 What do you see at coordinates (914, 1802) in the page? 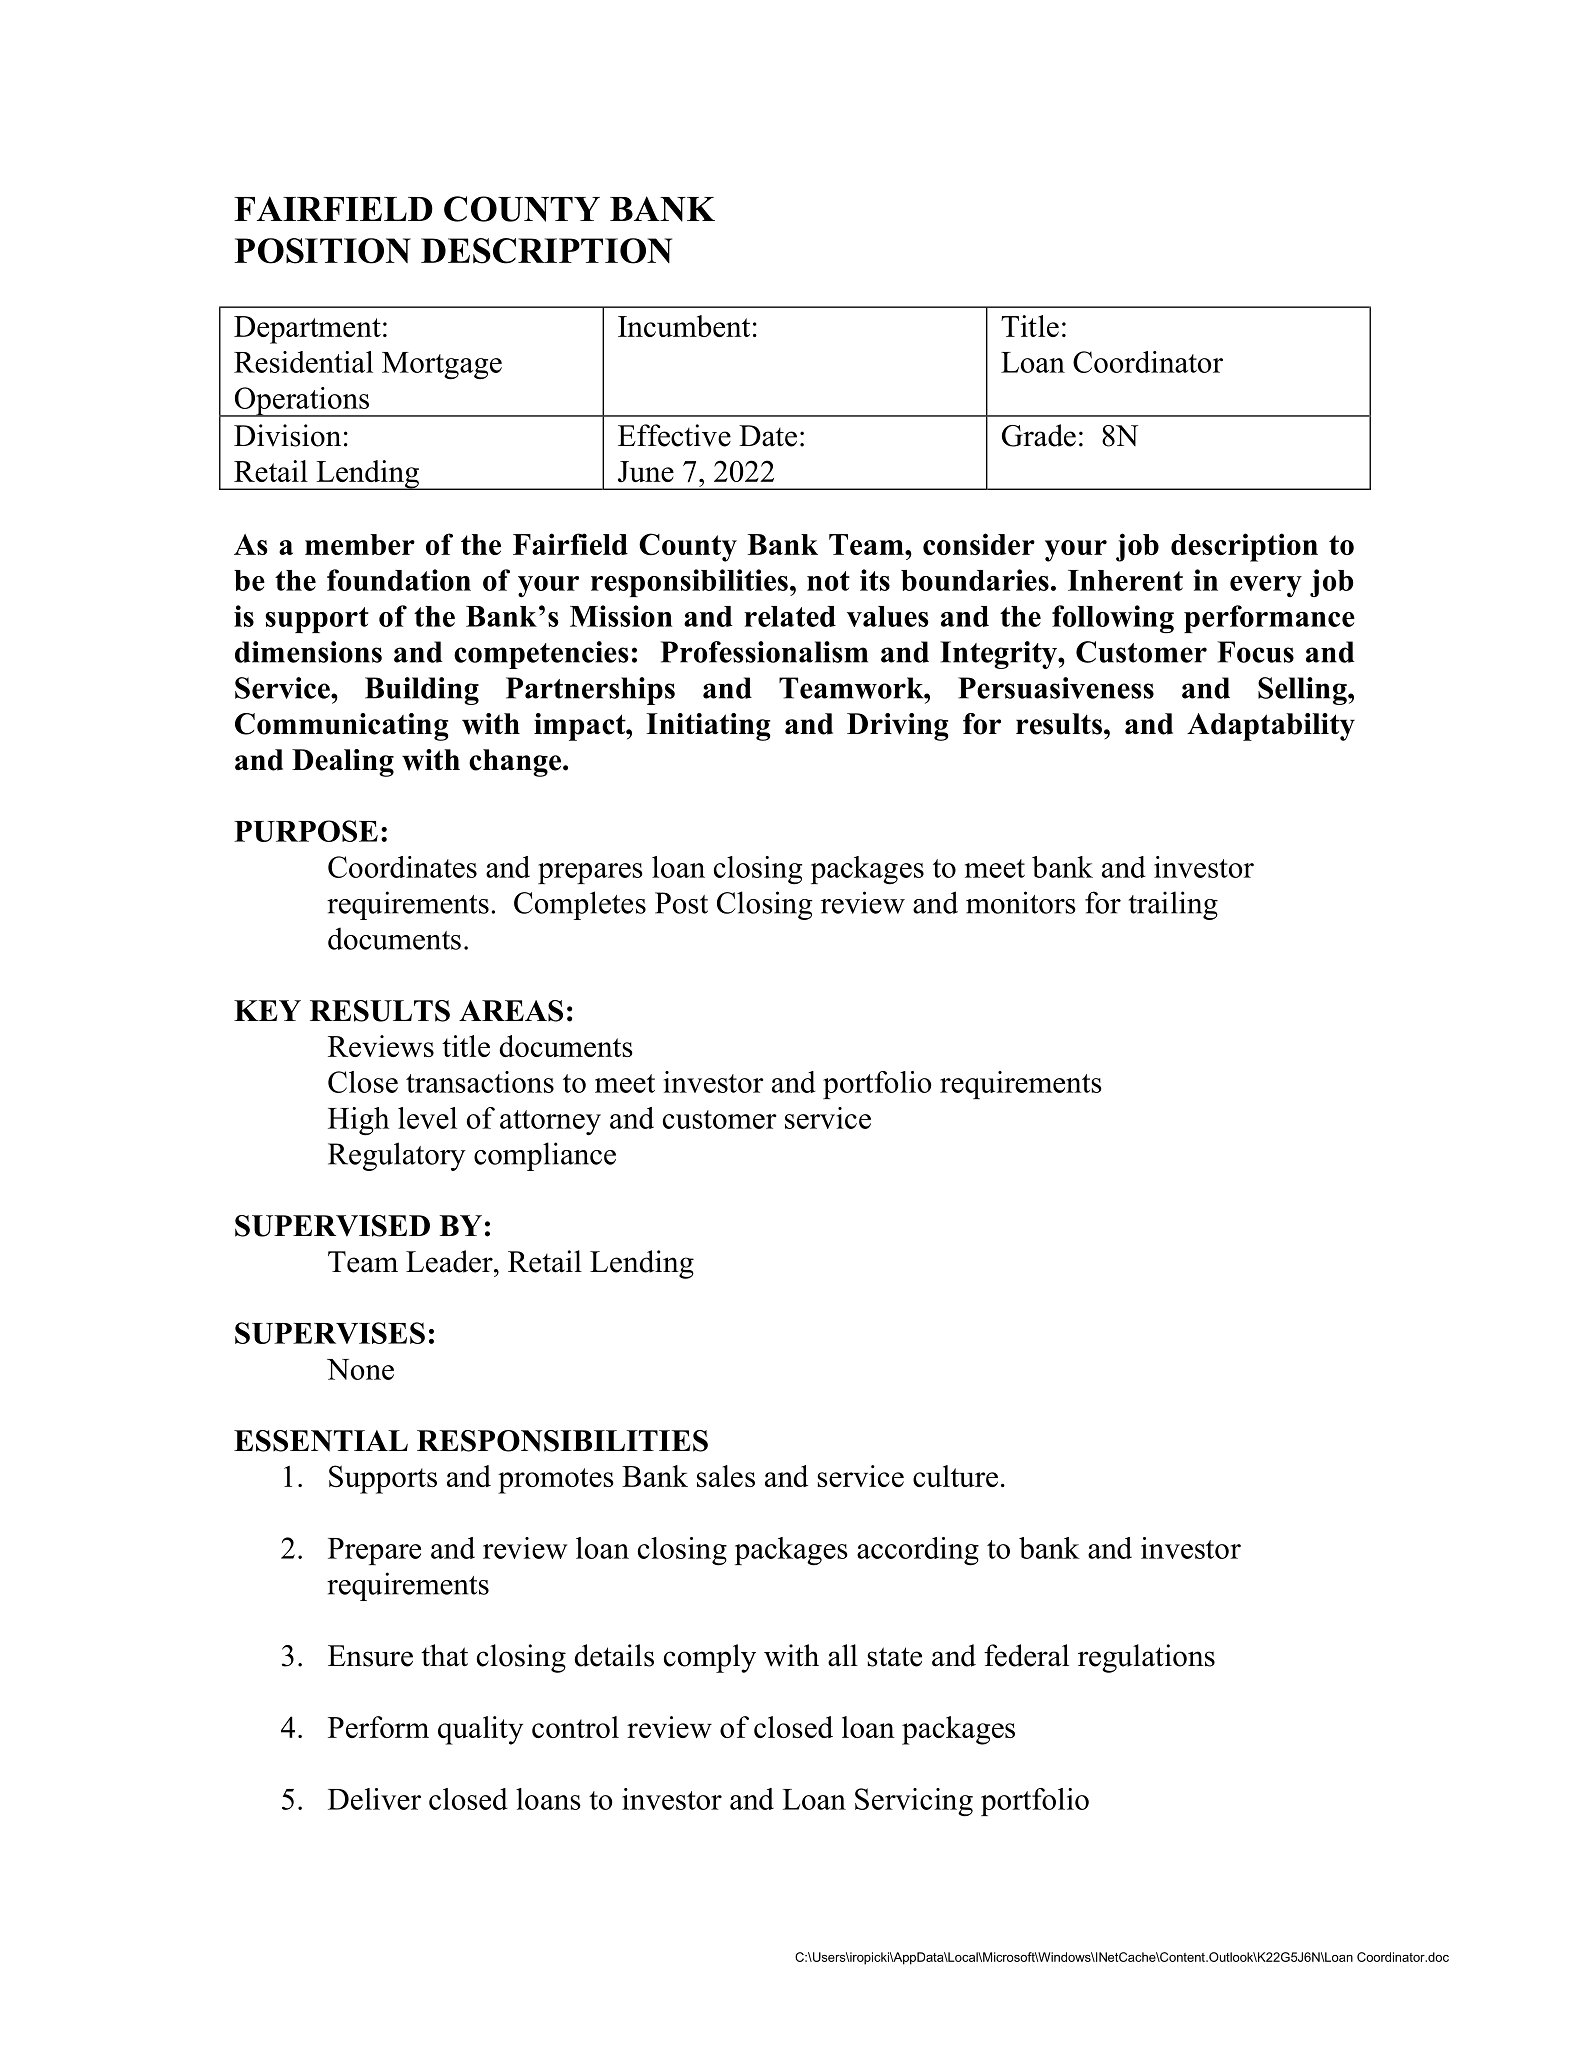
I see `Servicing` at bounding box center [914, 1802].
